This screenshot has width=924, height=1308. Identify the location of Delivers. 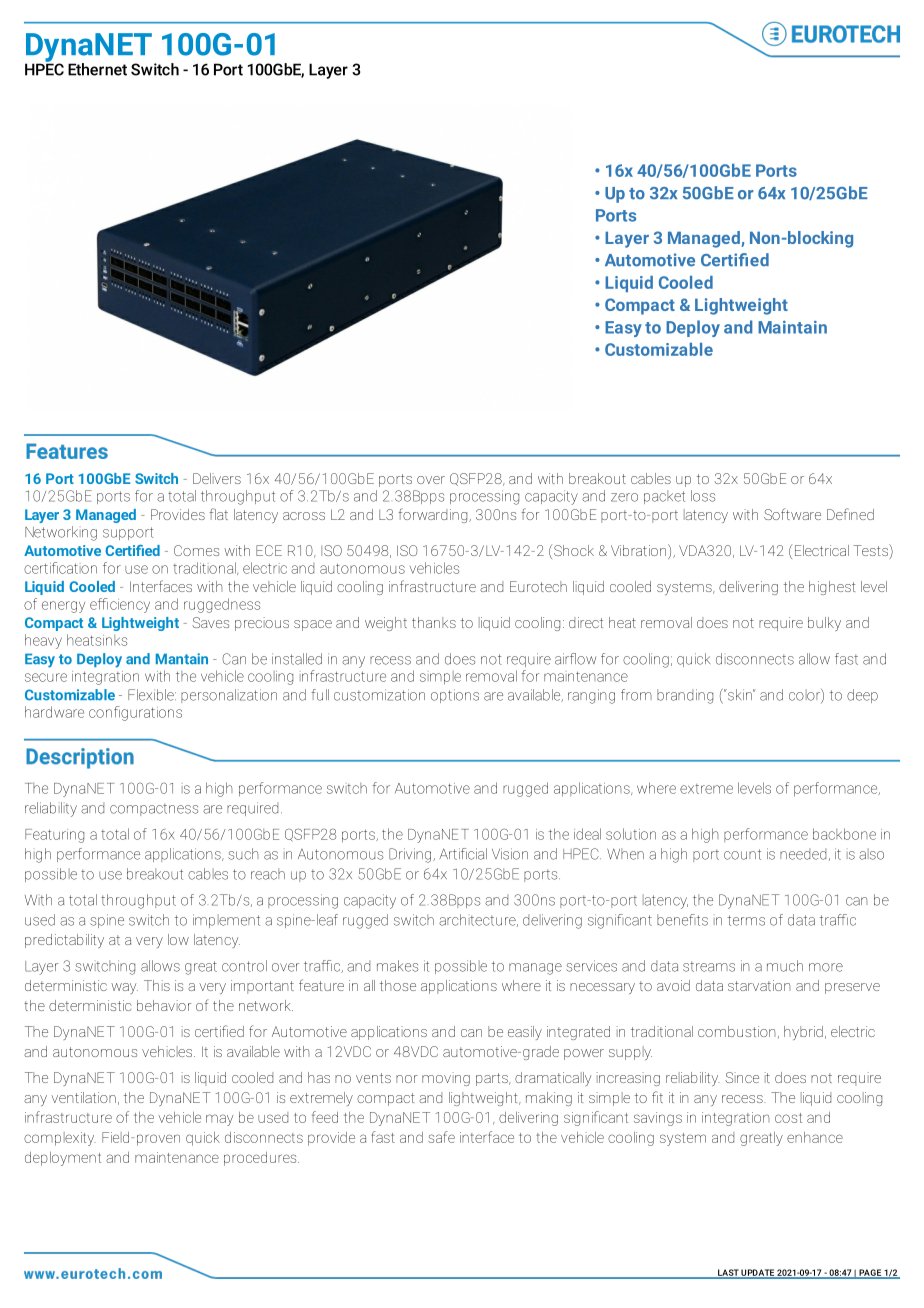
(217, 478).
